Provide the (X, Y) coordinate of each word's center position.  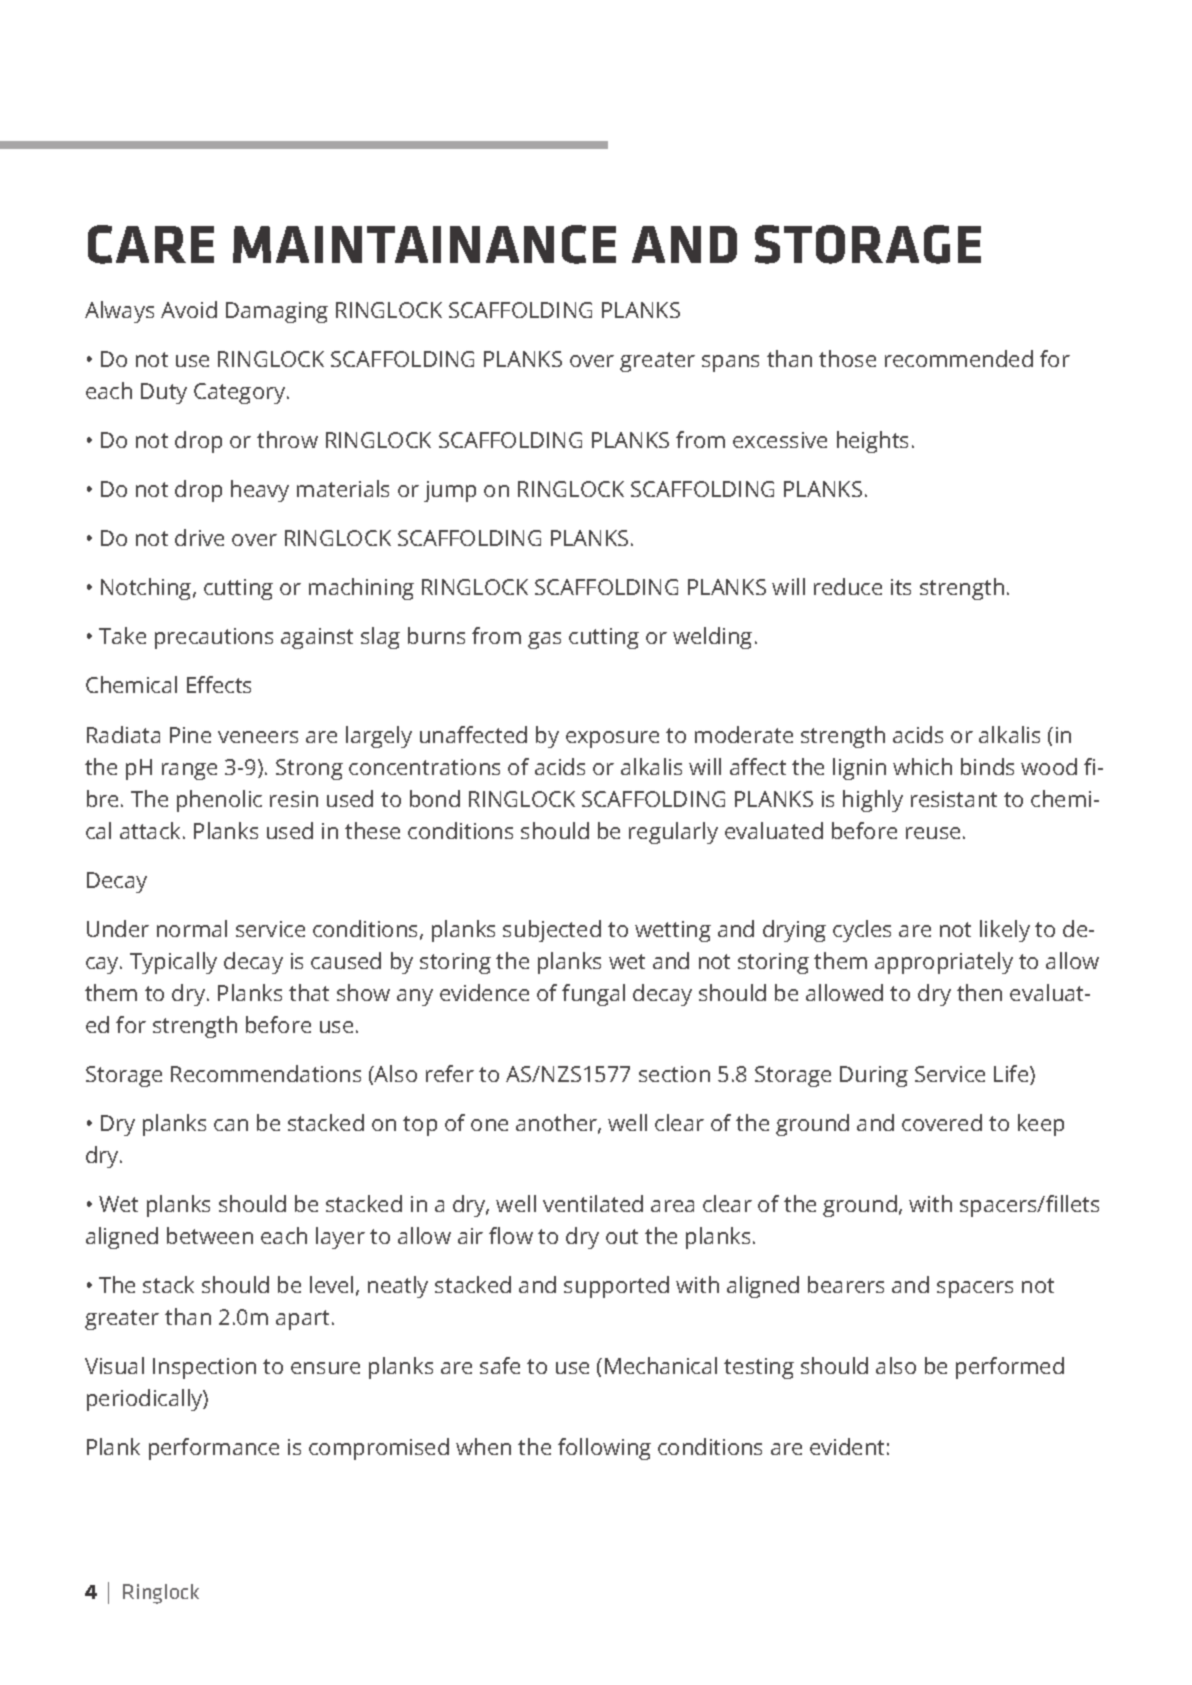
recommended (959, 358)
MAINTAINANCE (424, 244)
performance (214, 1449)
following (604, 1449)
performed (1010, 1368)
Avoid (189, 309)
